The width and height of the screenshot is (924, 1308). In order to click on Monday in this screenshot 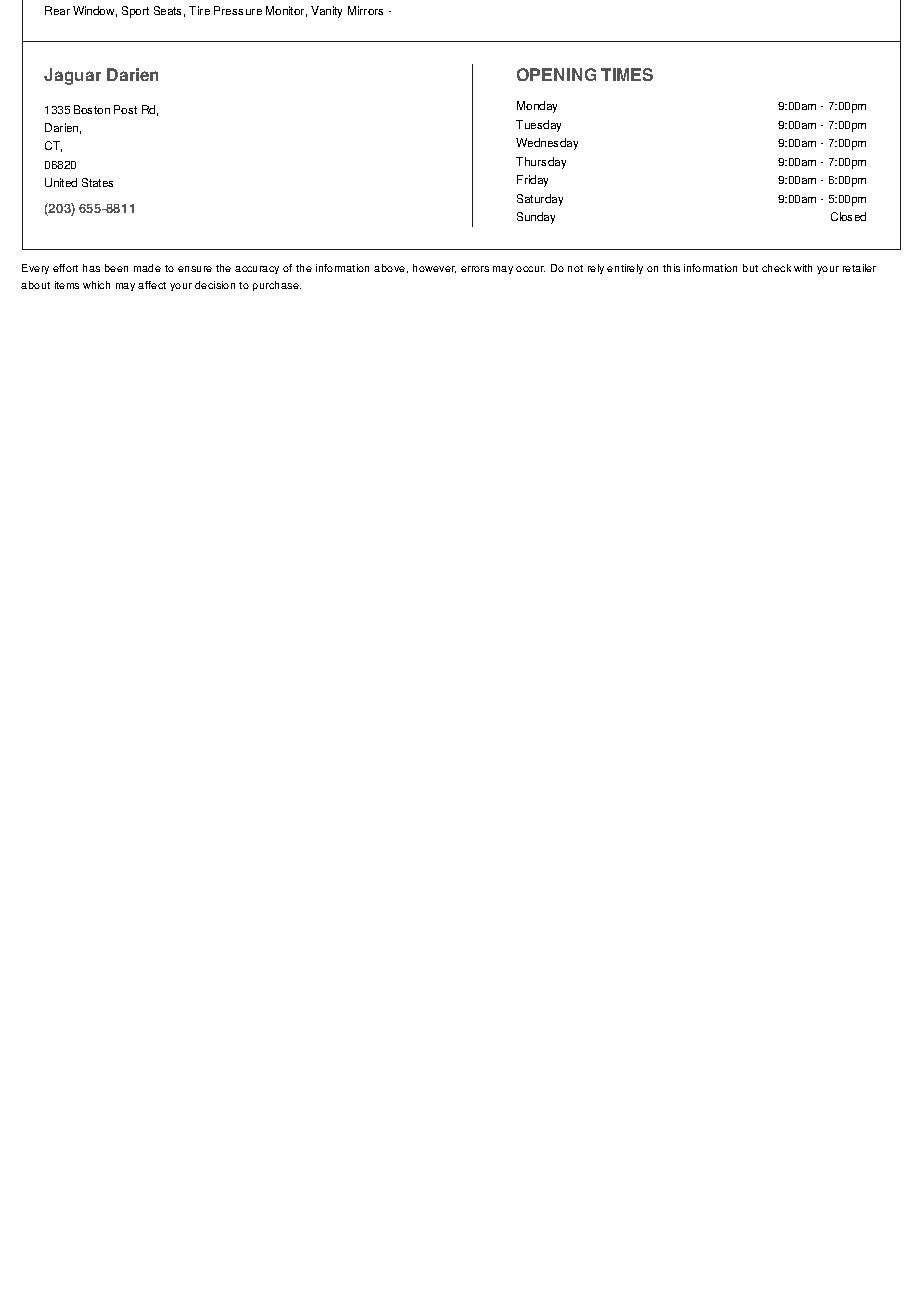, I will do `click(537, 107)`.
